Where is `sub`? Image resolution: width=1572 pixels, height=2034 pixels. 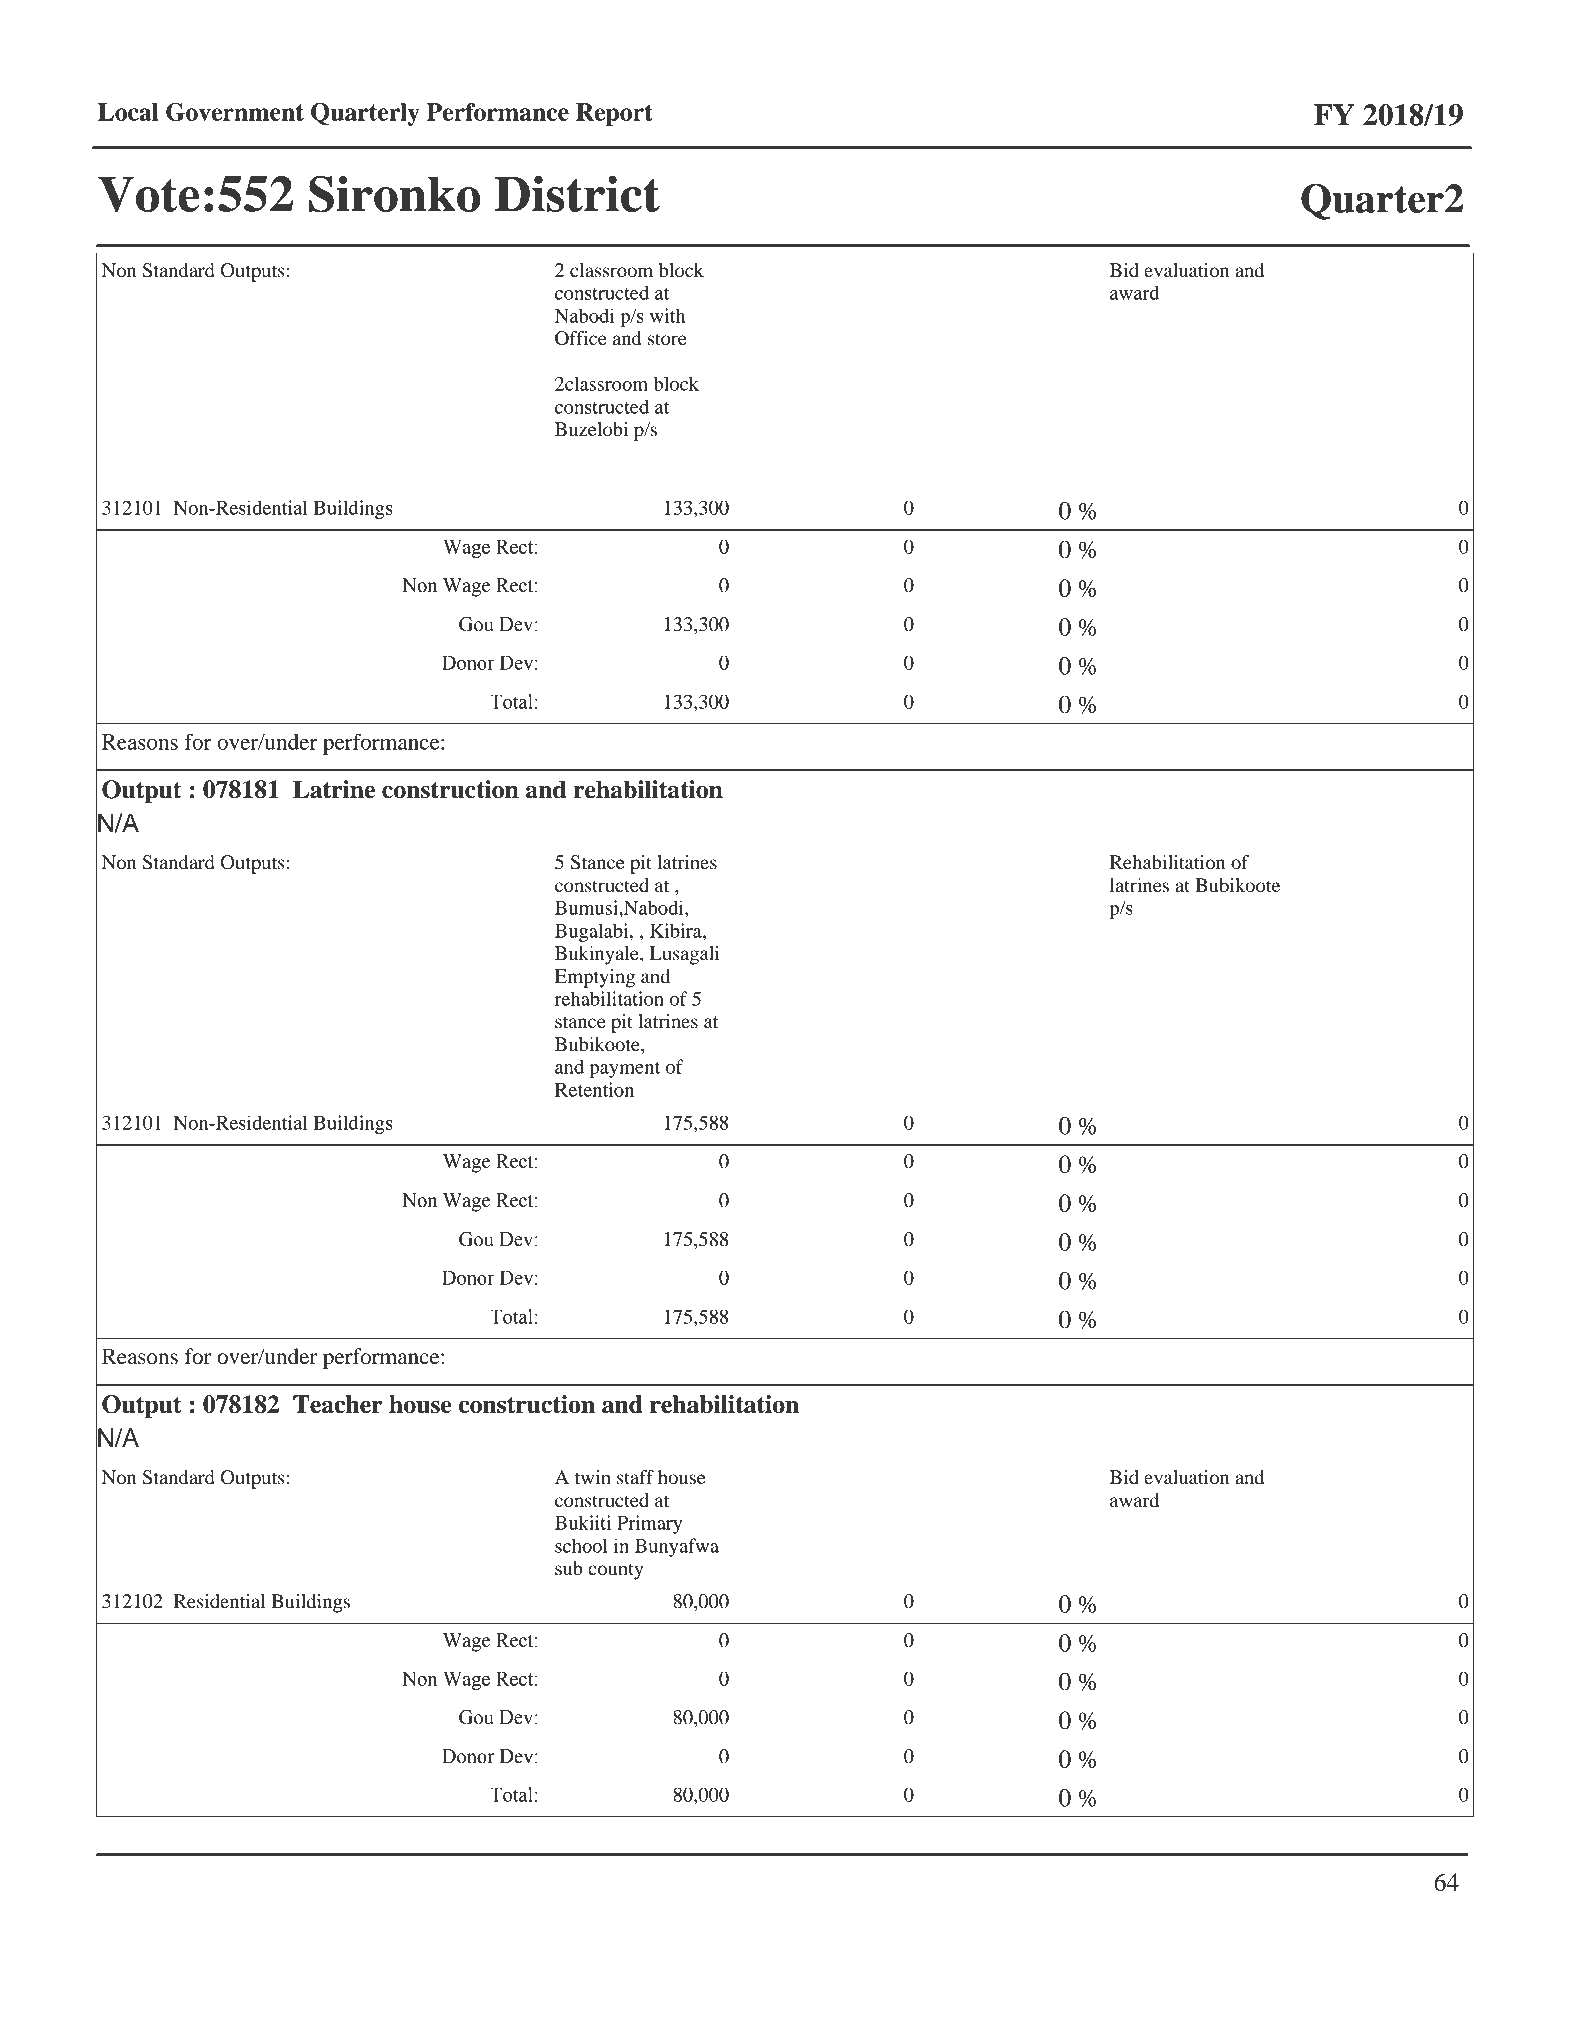
sub is located at coordinates (569, 1568).
